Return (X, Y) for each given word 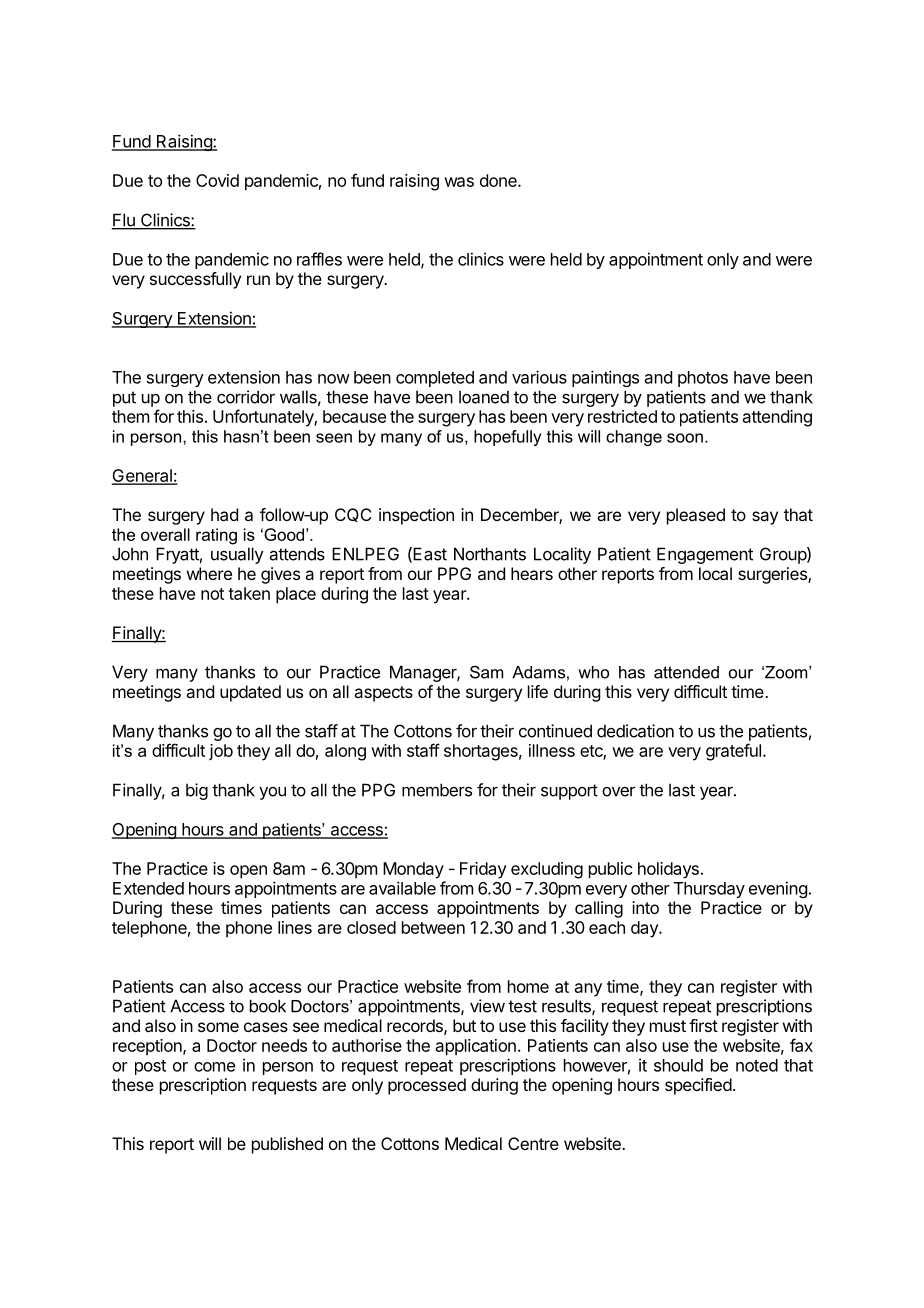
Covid (217, 180)
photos (703, 379)
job (221, 752)
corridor (246, 397)
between (433, 927)
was (459, 182)
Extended (148, 888)
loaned (484, 397)
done (499, 180)
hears (532, 573)
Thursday (709, 890)
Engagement (705, 555)
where (209, 573)
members (437, 790)
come (214, 1067)
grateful (733, 752)
